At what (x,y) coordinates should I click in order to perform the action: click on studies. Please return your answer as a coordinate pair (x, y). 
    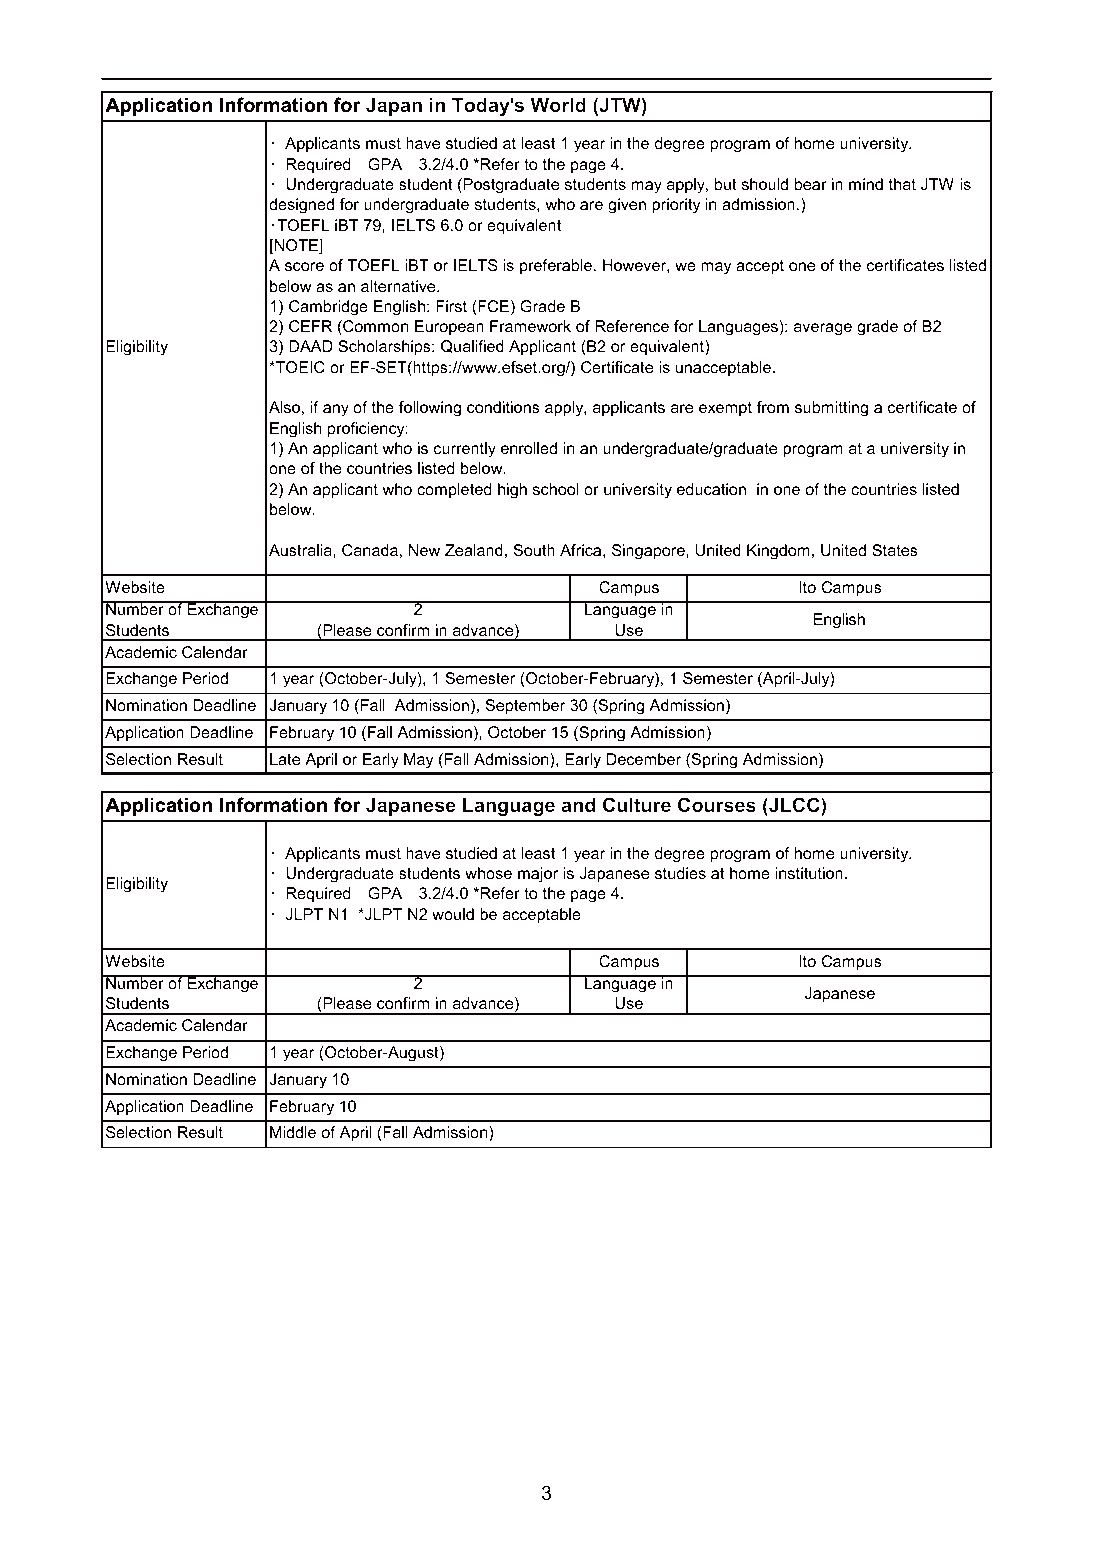
    Looking at the image, I should click on (680, 873).
